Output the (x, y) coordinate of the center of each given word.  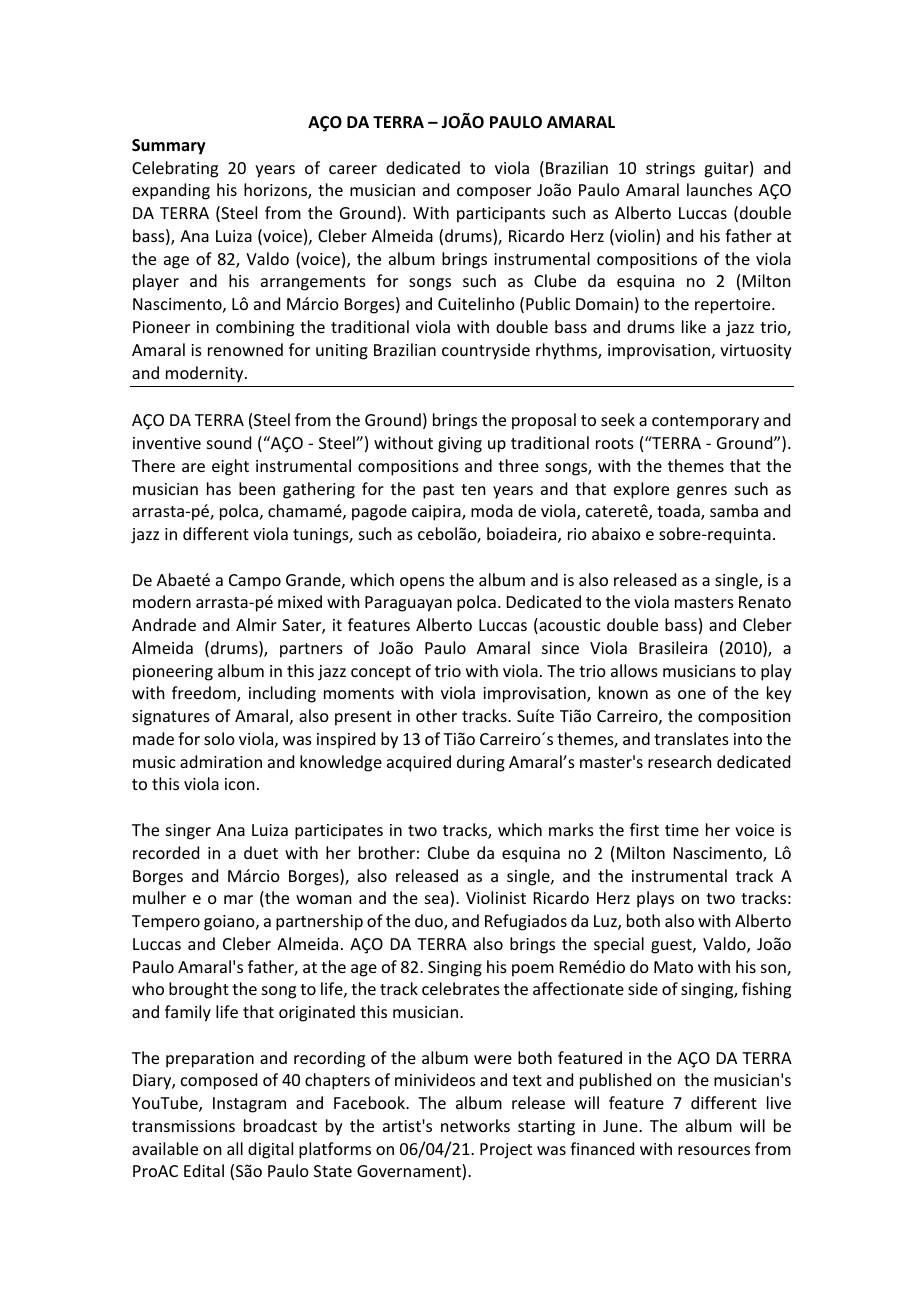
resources (714, 1150)
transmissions (183, 1126)
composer (494, 193)
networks (475, 1125)
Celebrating (175, 169)
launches (719, 189)
